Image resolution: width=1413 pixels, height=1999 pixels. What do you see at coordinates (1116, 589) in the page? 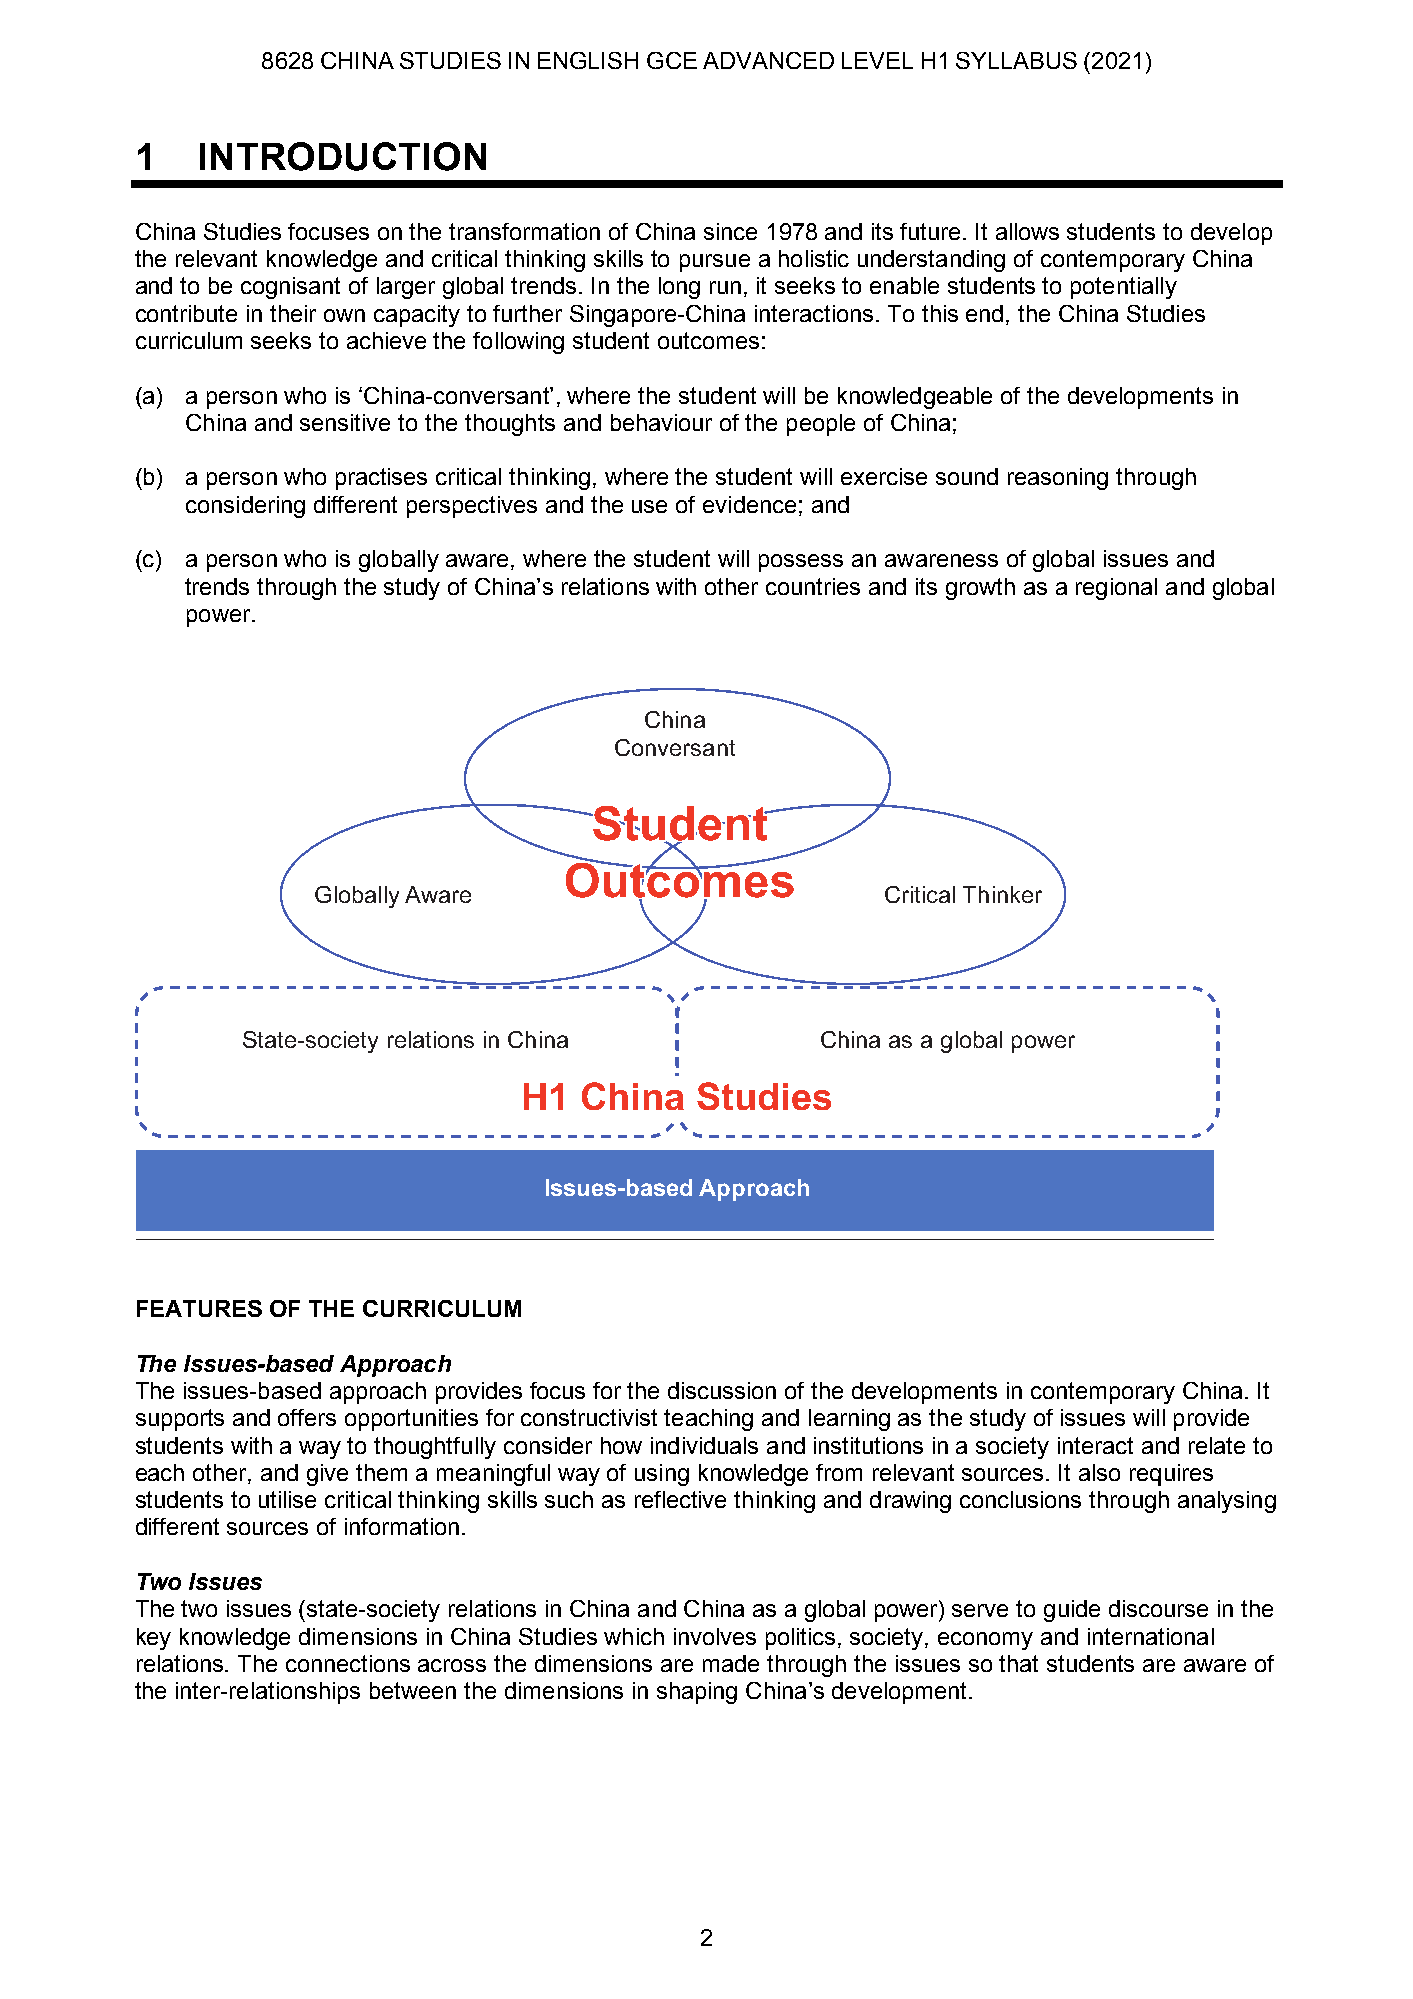
I see `regional` at bounding box center [1116, 589].
